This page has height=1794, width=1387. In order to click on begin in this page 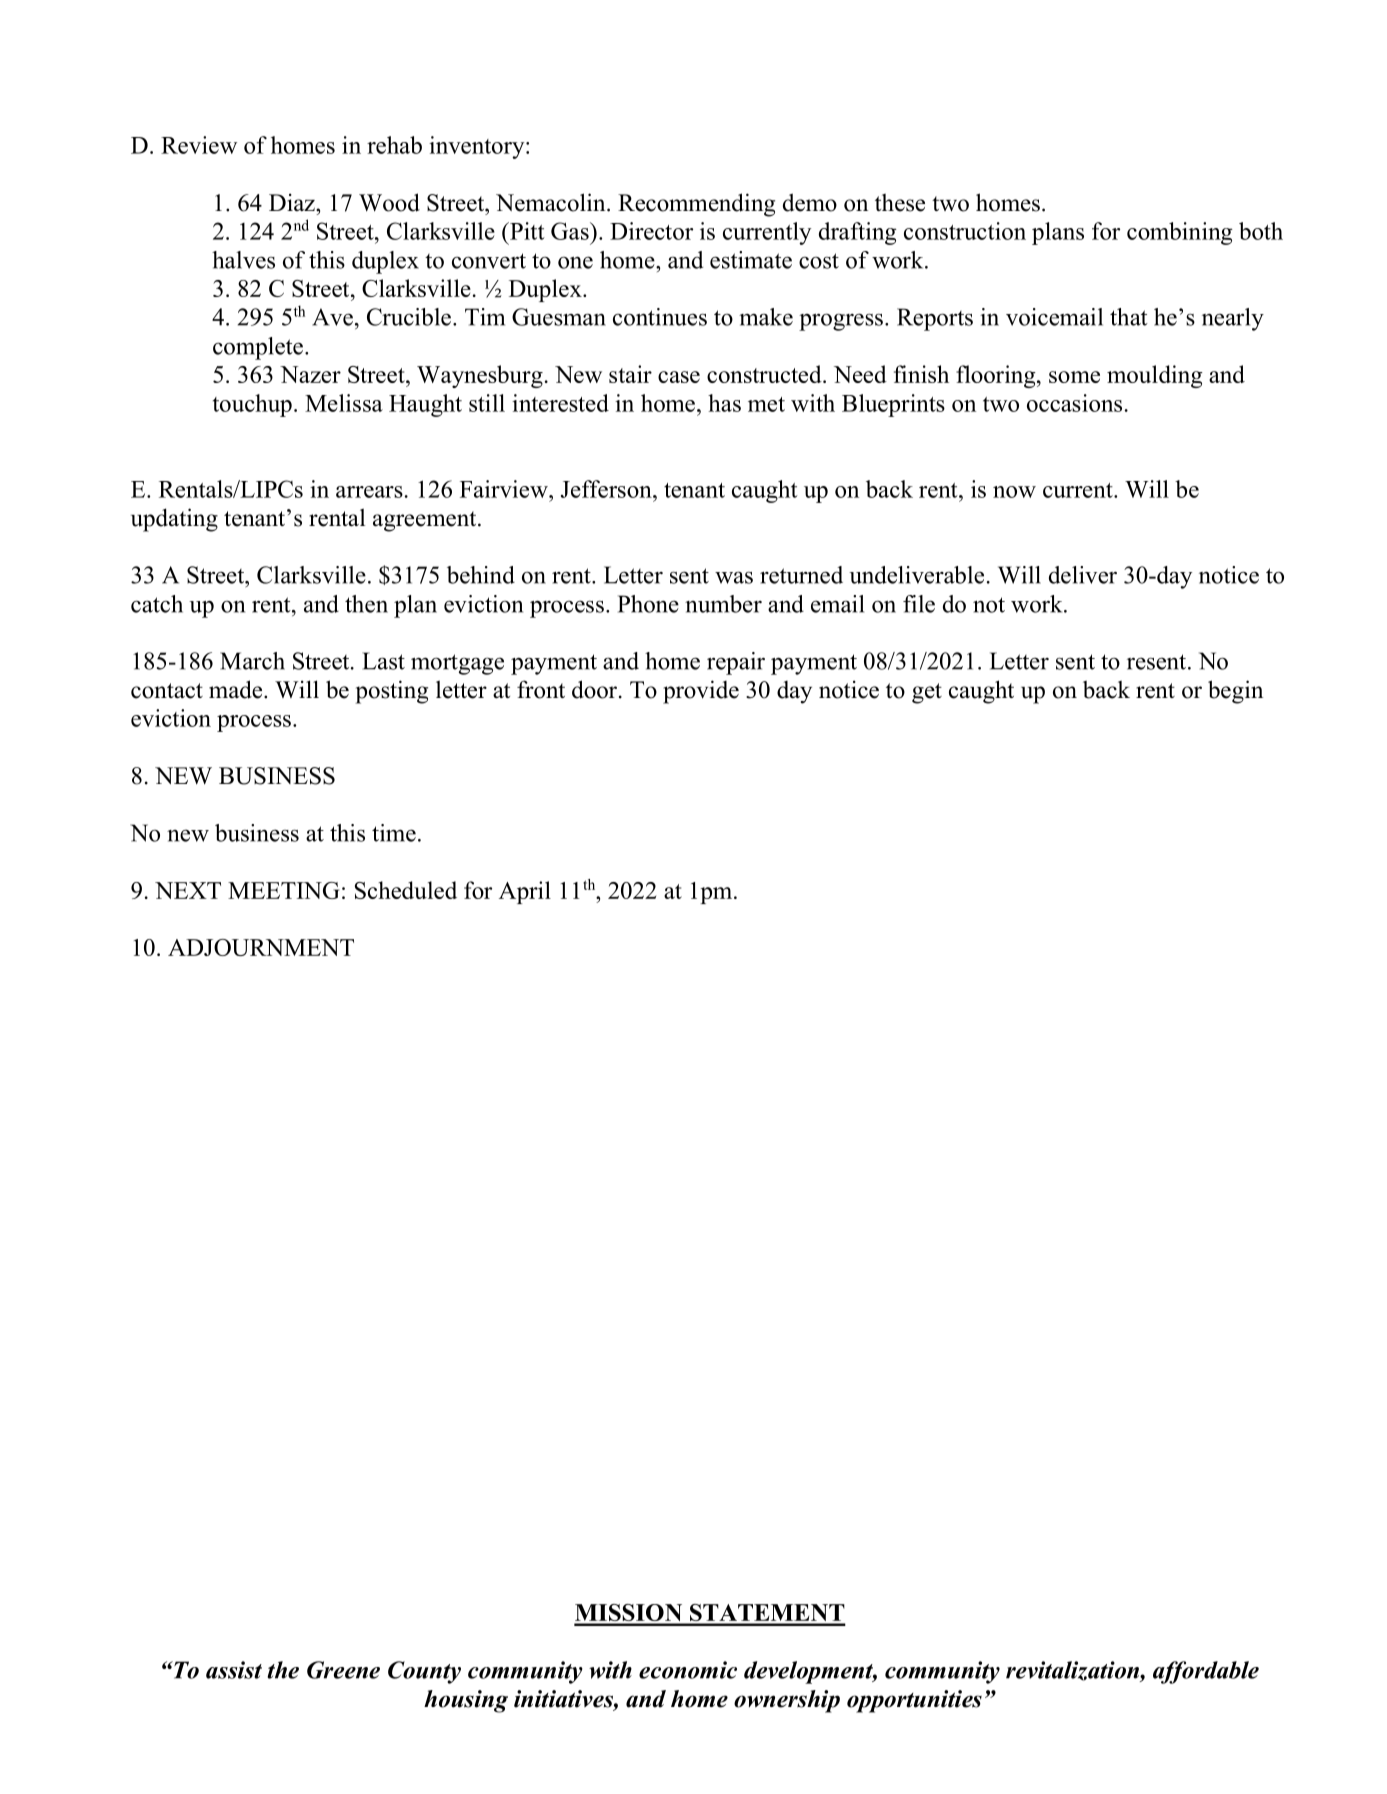, I will do `click(1235, 692)`.
